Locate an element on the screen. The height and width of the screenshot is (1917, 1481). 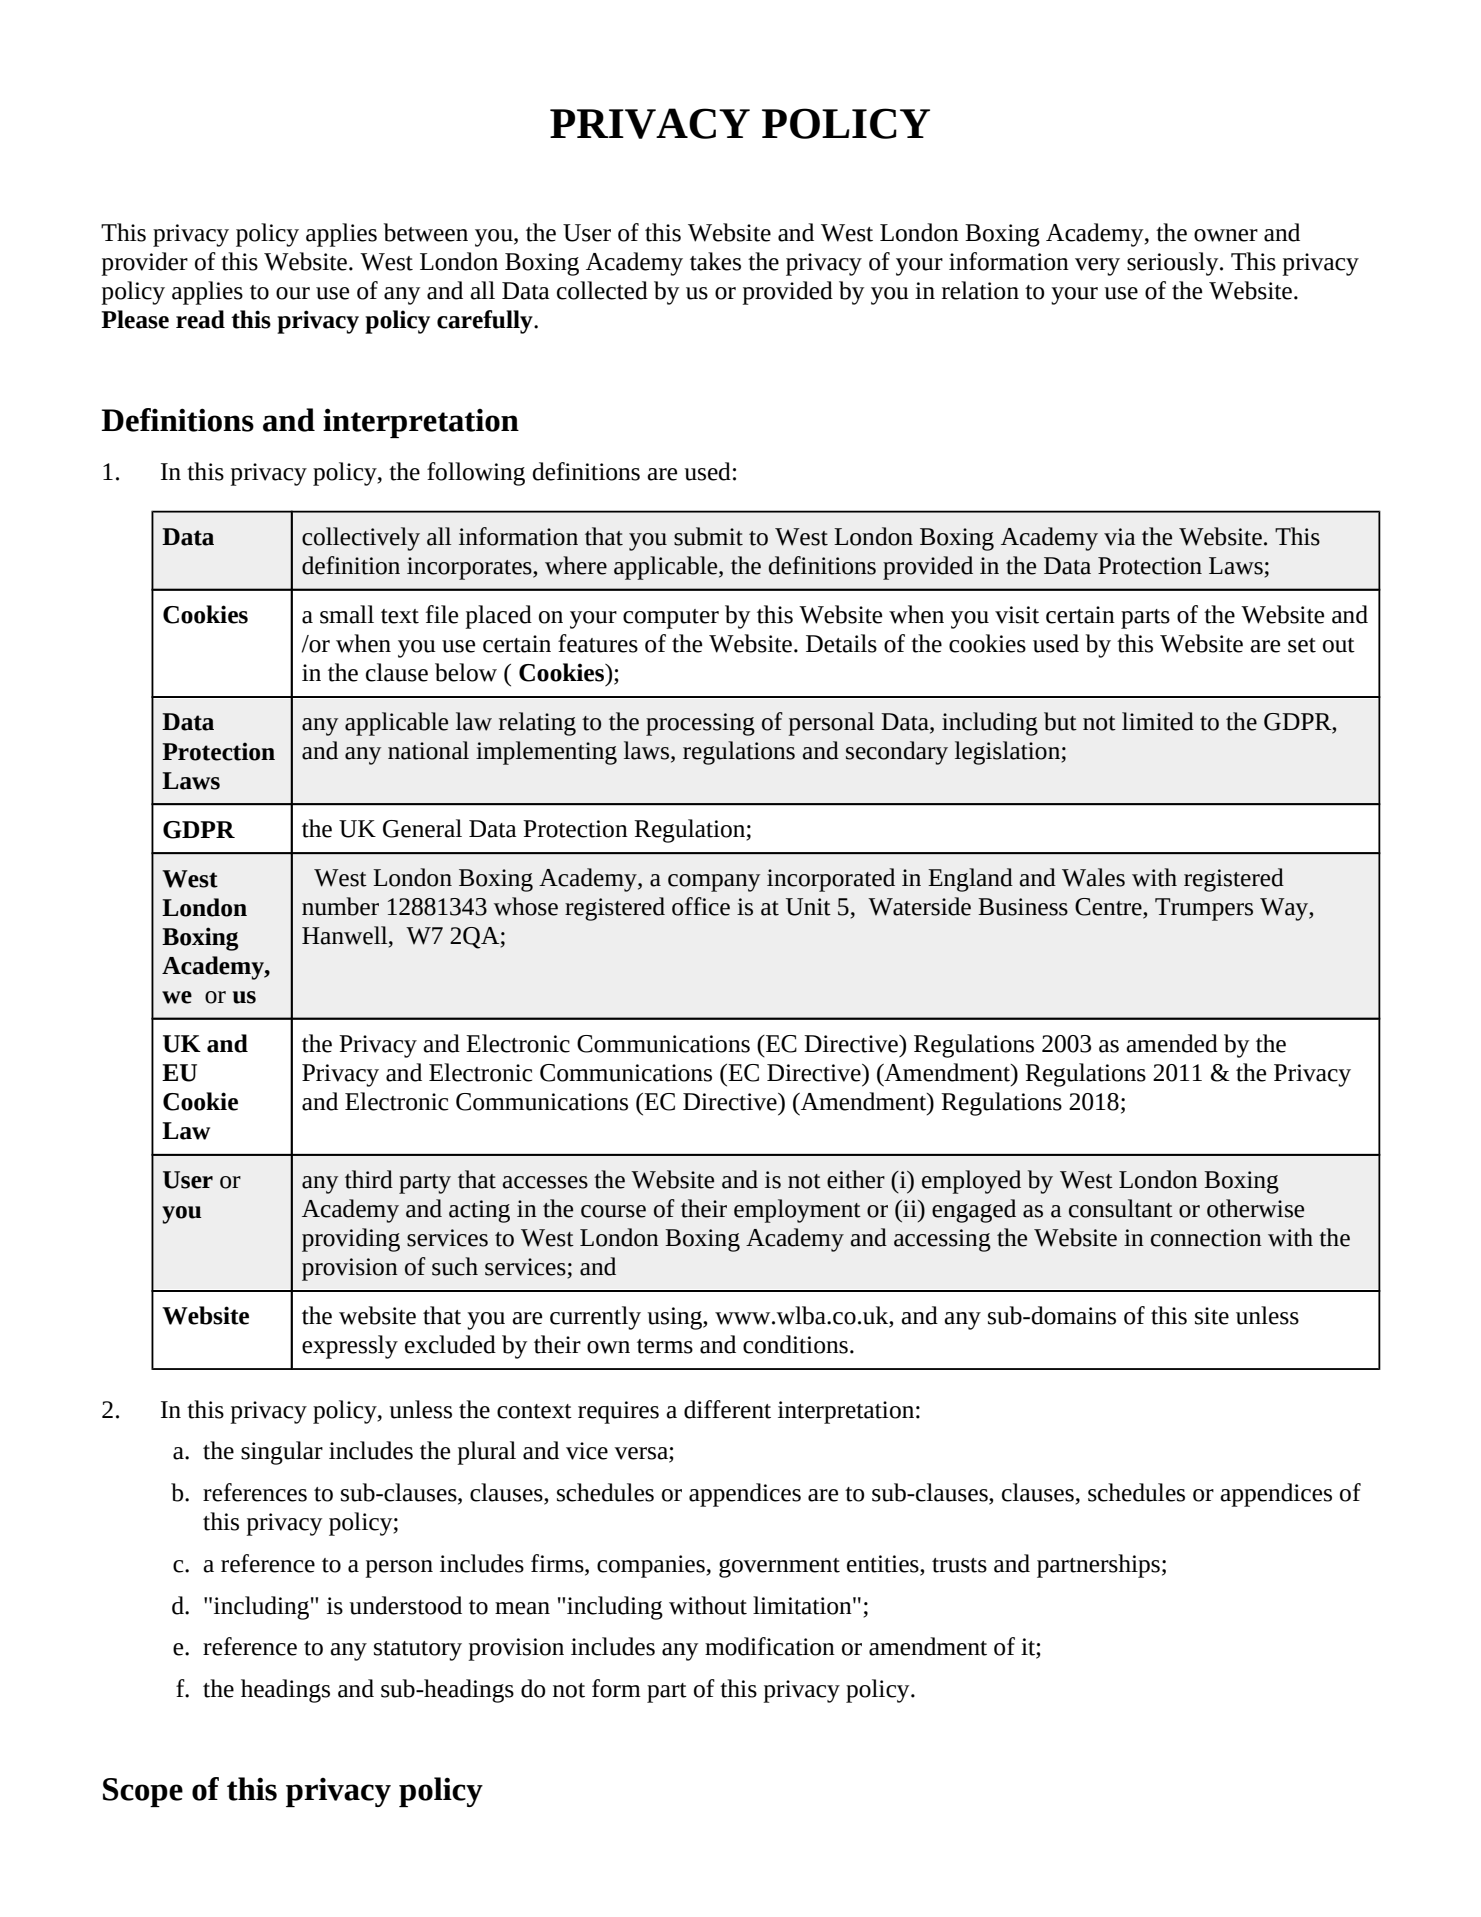
seriously is located at coordinates (1174, 264).
